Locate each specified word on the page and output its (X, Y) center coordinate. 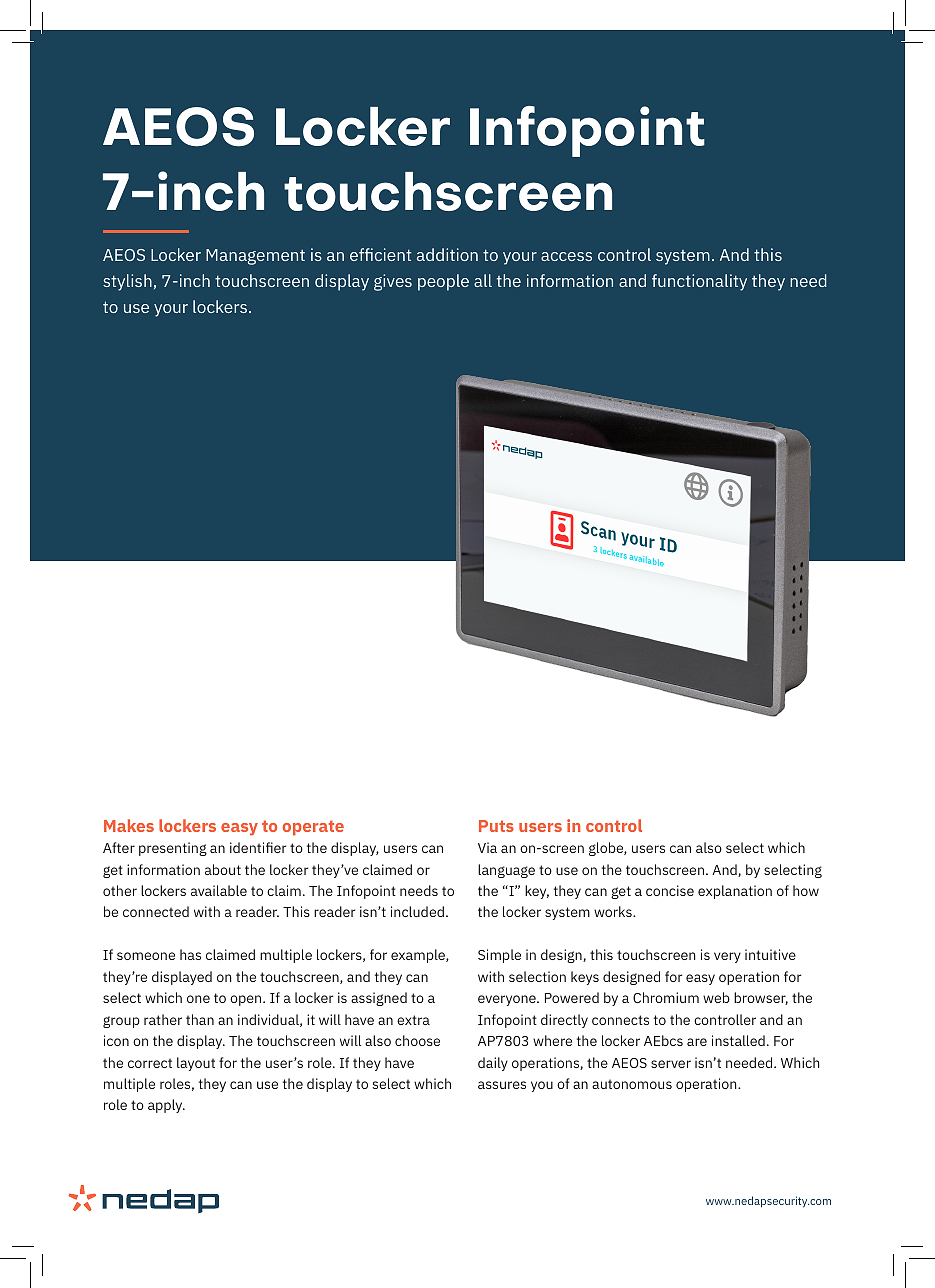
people (443, 282)
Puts (496, 826)
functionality (699, 282)
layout (196, 1064)
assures (502, 1085)
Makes (129, 825)
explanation (735, 892)
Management (255, 257)
